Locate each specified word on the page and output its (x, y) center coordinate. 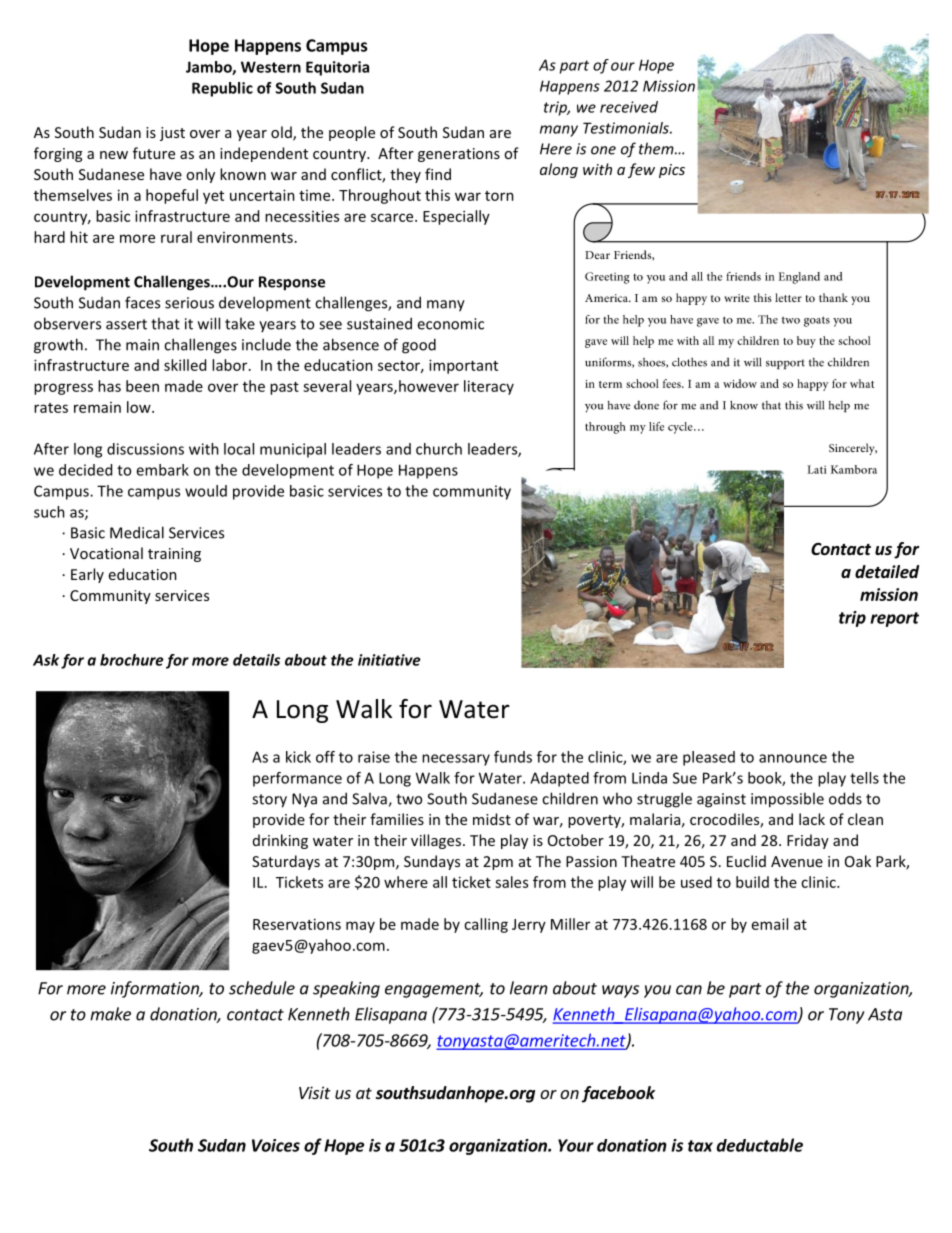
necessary (456, 760)
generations (459, 155)
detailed (887, 572)
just (172, 134)
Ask (46, 660)
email (770, 924)
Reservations (297, 924)
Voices (276, 1145)
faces (142, 302)
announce (793, 758)
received (629, 107)
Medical (137, 532)
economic (450, 324)
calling (486, 925)
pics (672, 171)
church (439, 449)
